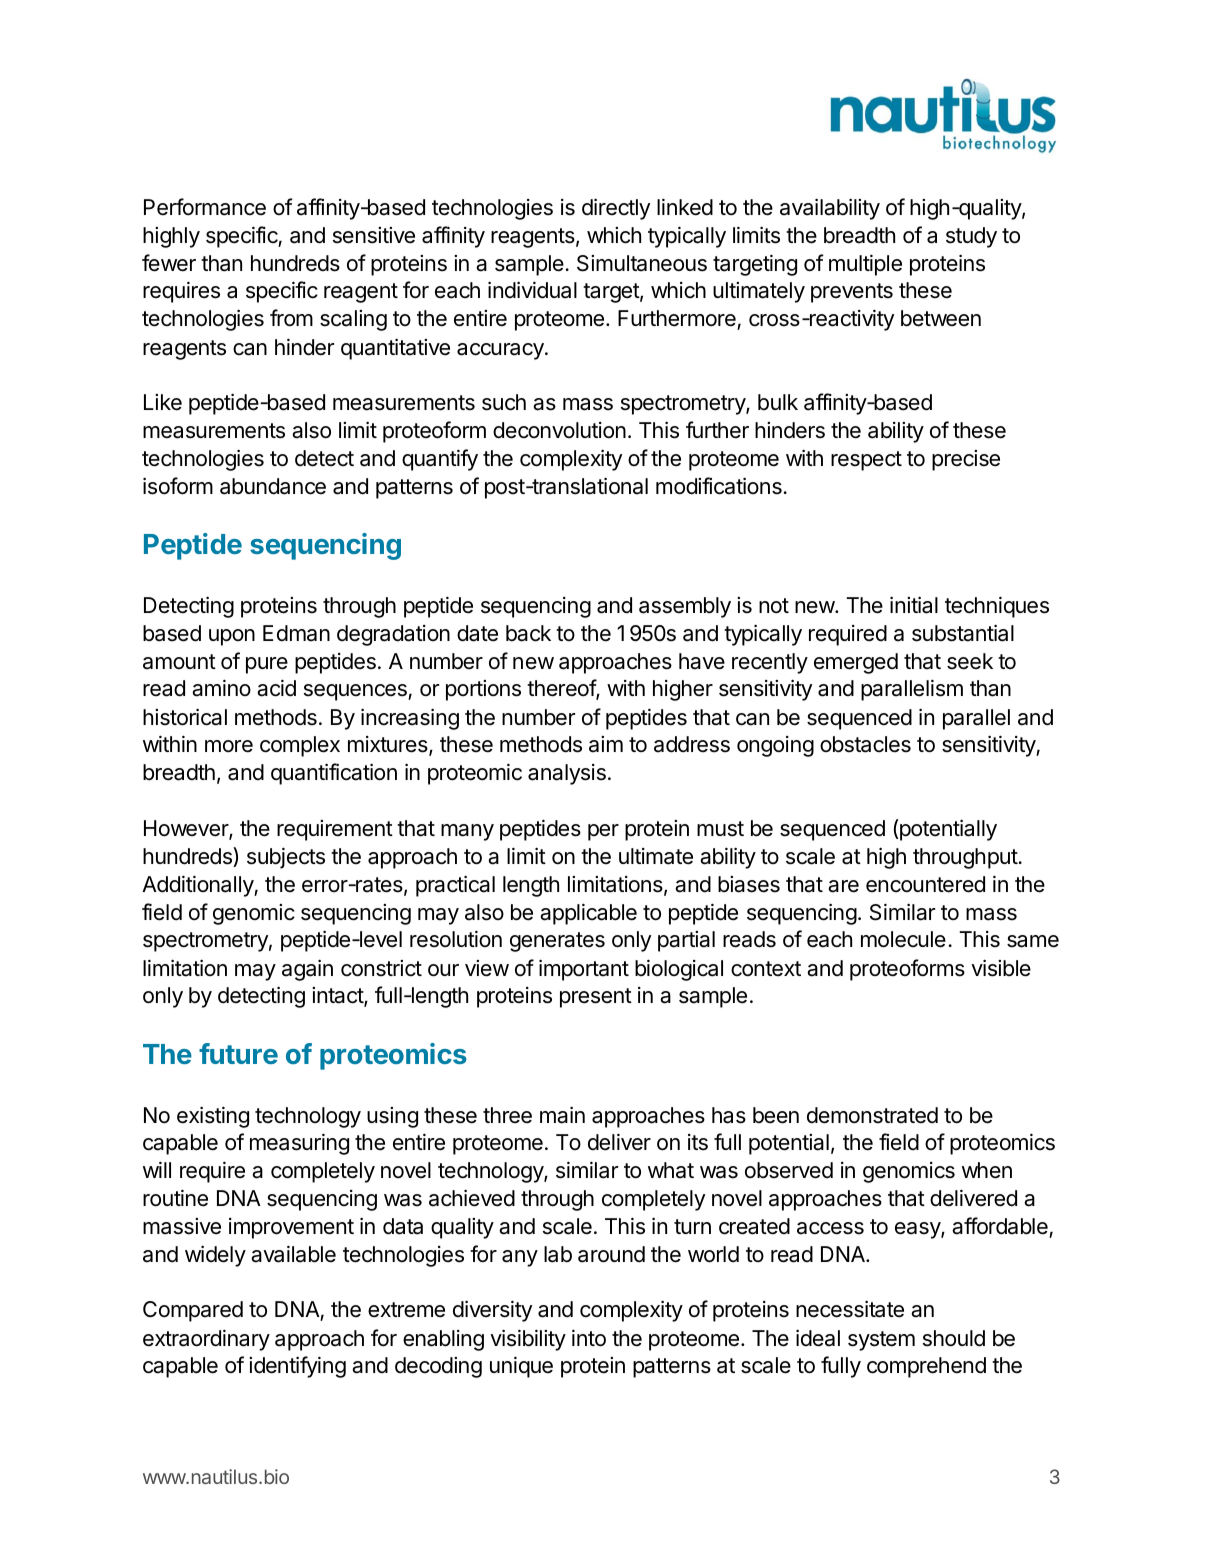  What do you see at coordinates (559, 430) in the screenshot?
I see `deconvolution` at bounding box center [559, 430].
